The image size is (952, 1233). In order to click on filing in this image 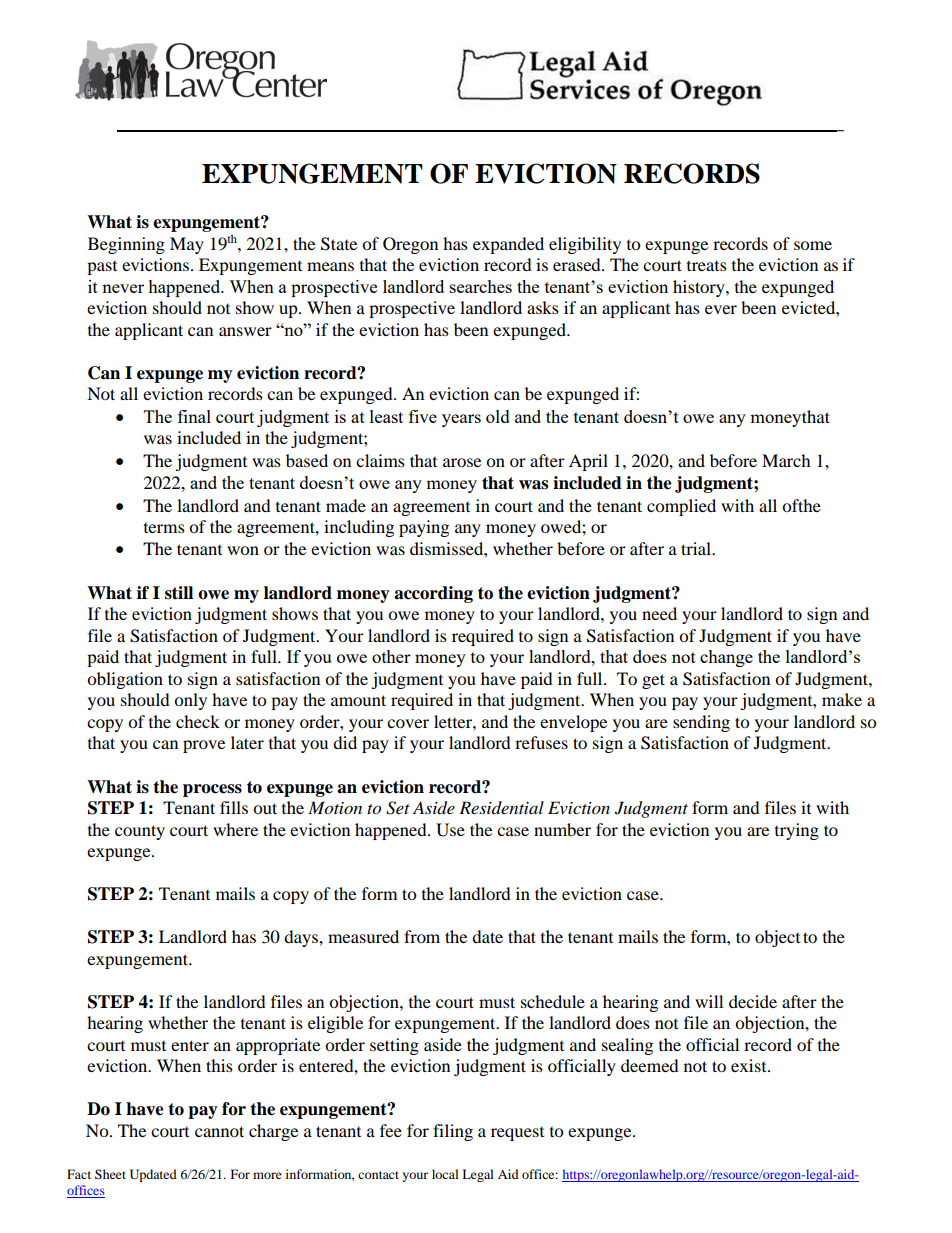, I will do `click(453, 1132)`.
